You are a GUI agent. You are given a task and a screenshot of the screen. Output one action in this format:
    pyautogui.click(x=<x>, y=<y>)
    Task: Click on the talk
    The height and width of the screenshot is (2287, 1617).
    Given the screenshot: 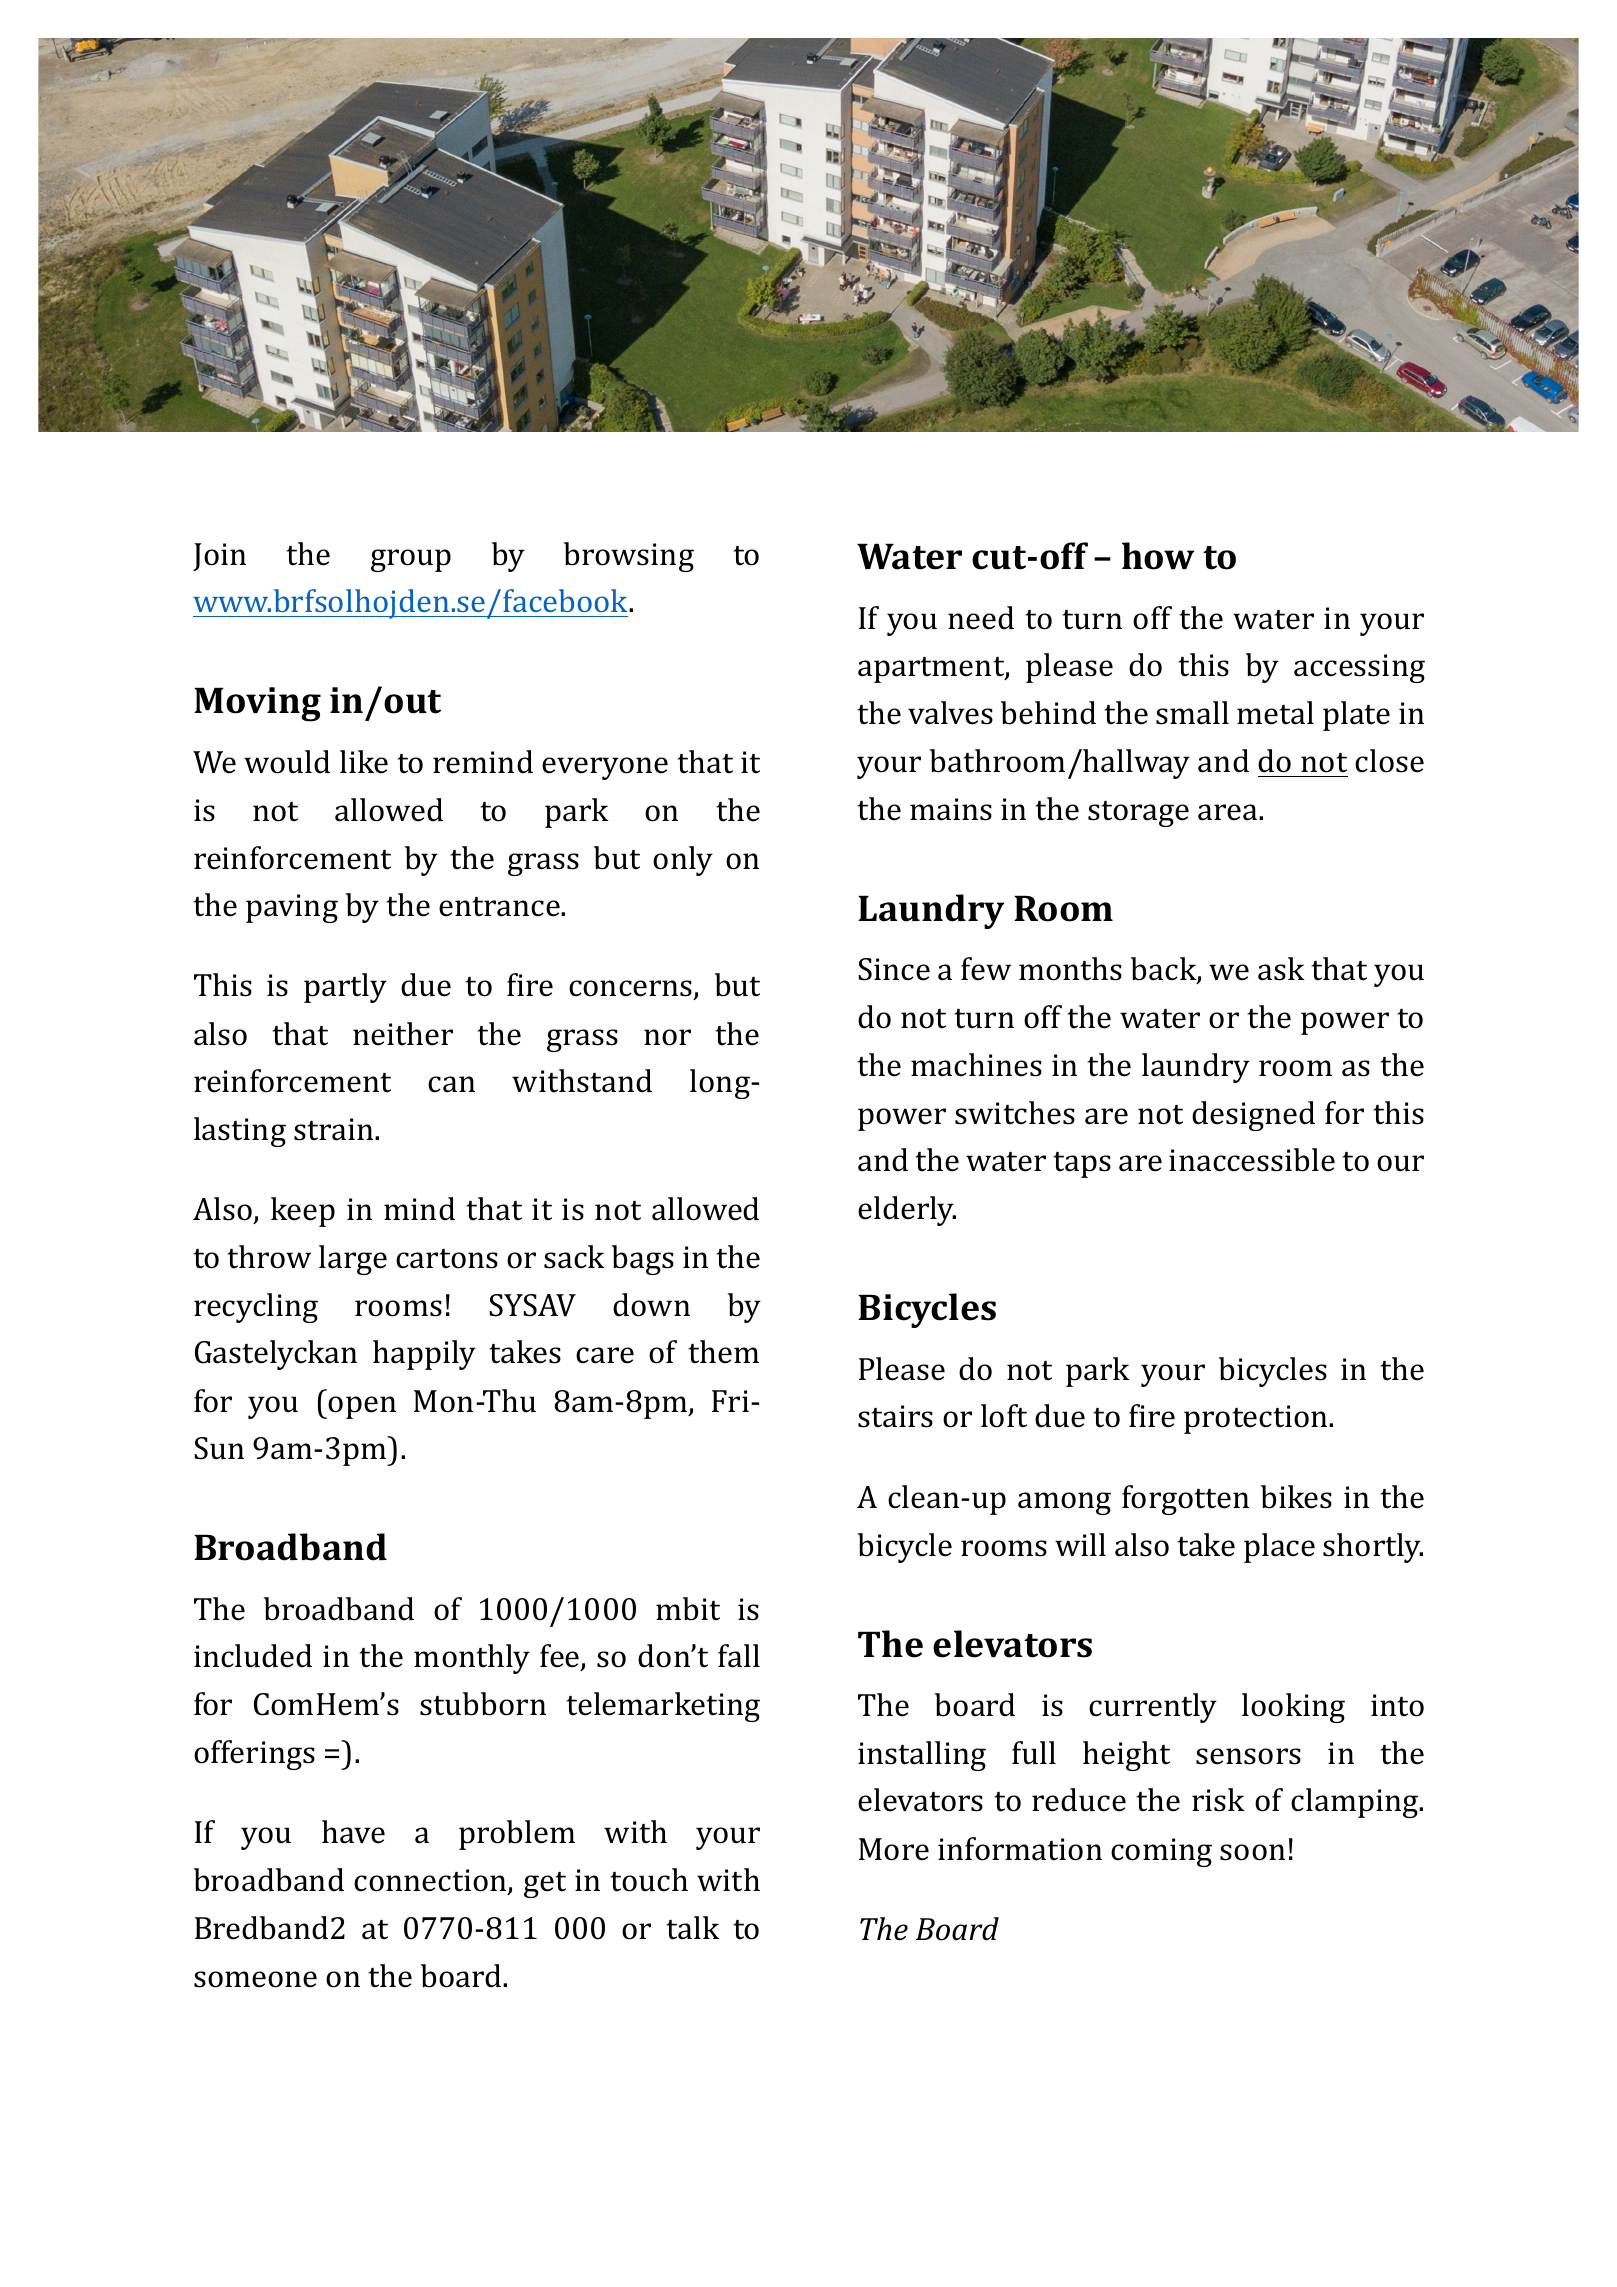 What is the action you would take?
    pyautogui.click(x=693, y=1928)
